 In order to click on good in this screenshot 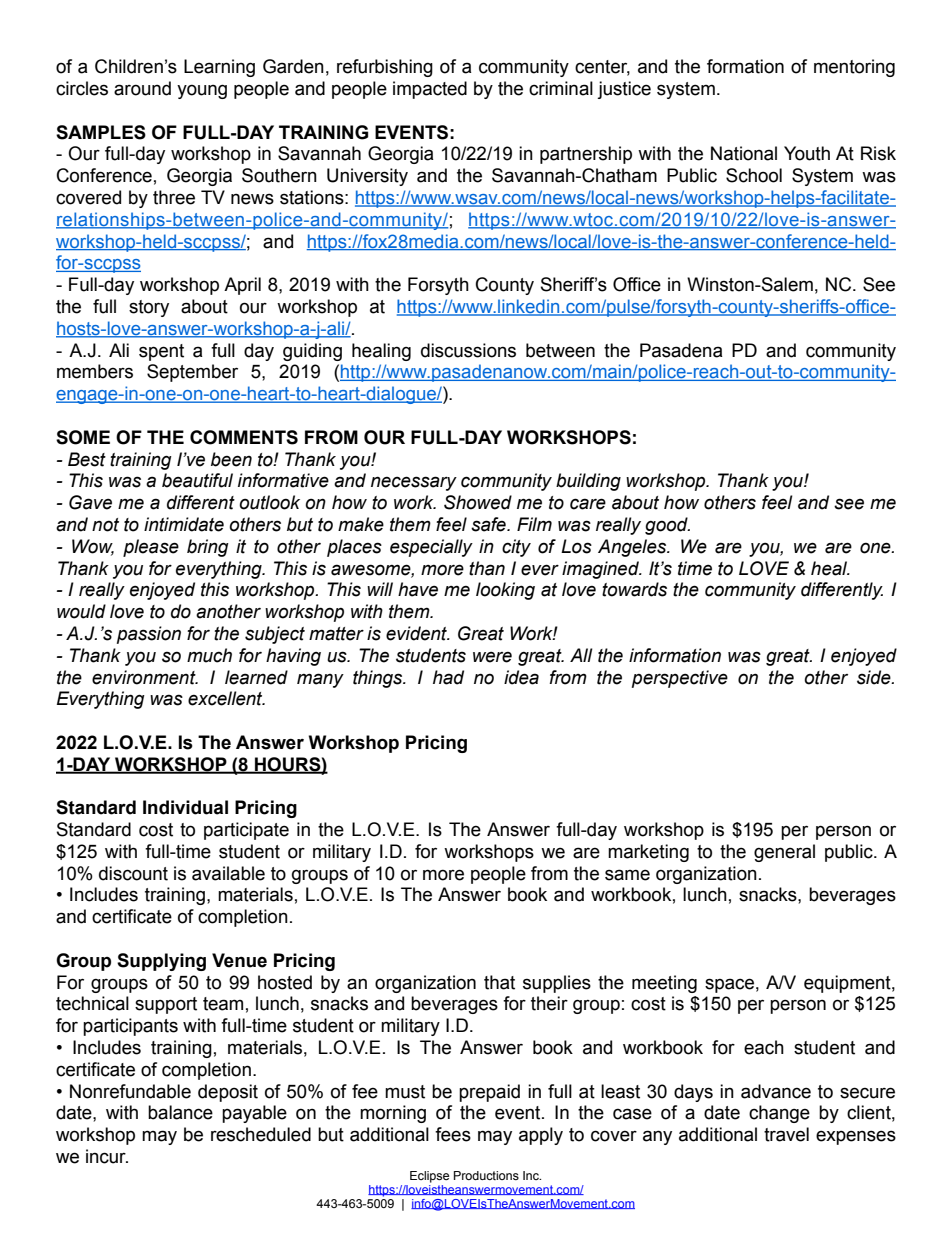, I will do `click(667, 526)`.
